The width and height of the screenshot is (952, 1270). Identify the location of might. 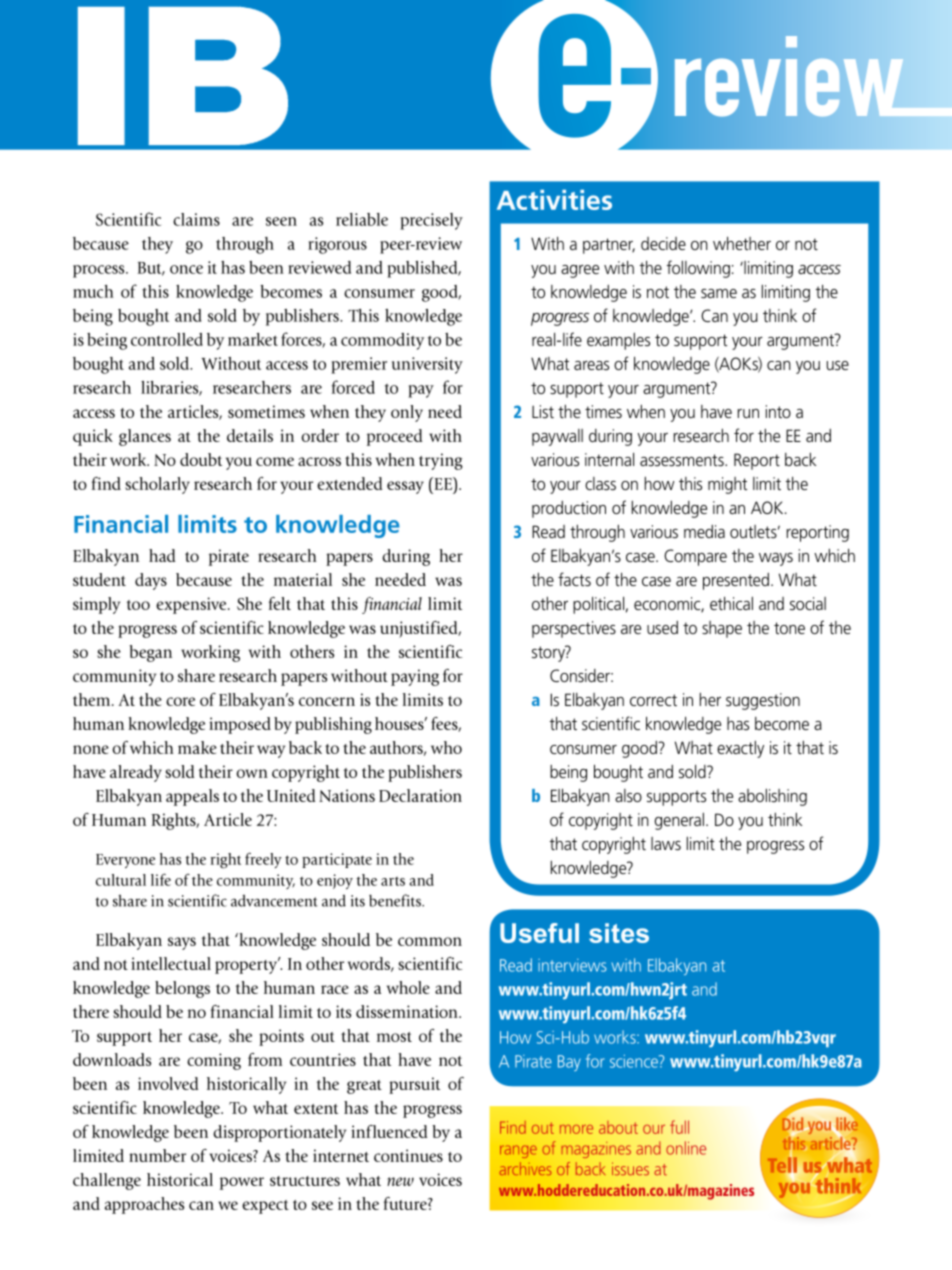
(727, 485).
